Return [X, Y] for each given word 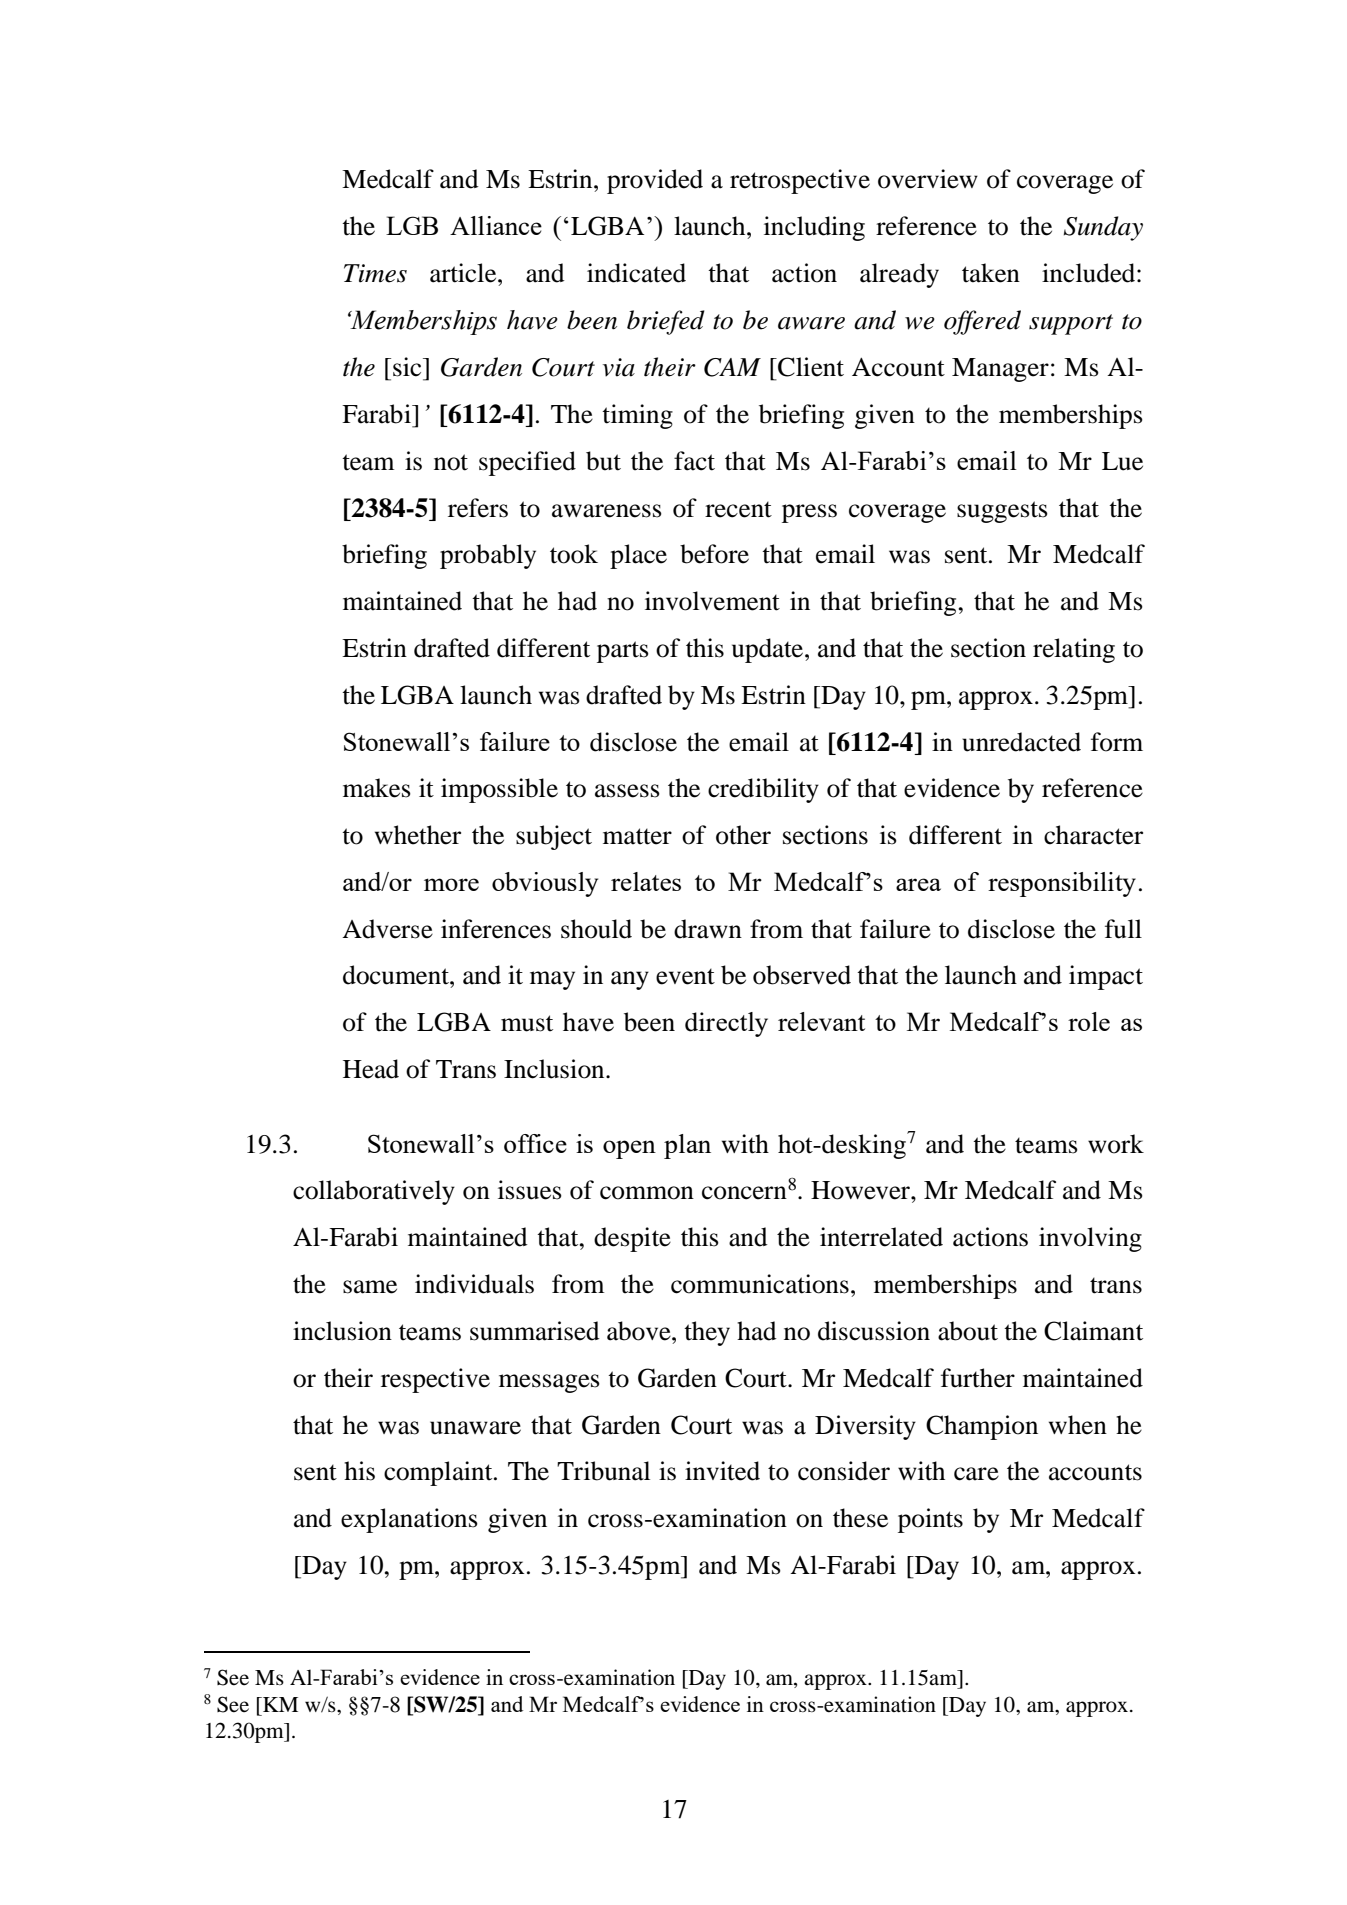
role [1089, 1021]
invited [722, 1471]
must [527, 1023]
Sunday [1103, 228]
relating [1074, 650]
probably [488, 556]
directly [726, 1024]
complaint [439, 1473]
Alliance [496, 225]
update [767, 650]
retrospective [800, 181]
